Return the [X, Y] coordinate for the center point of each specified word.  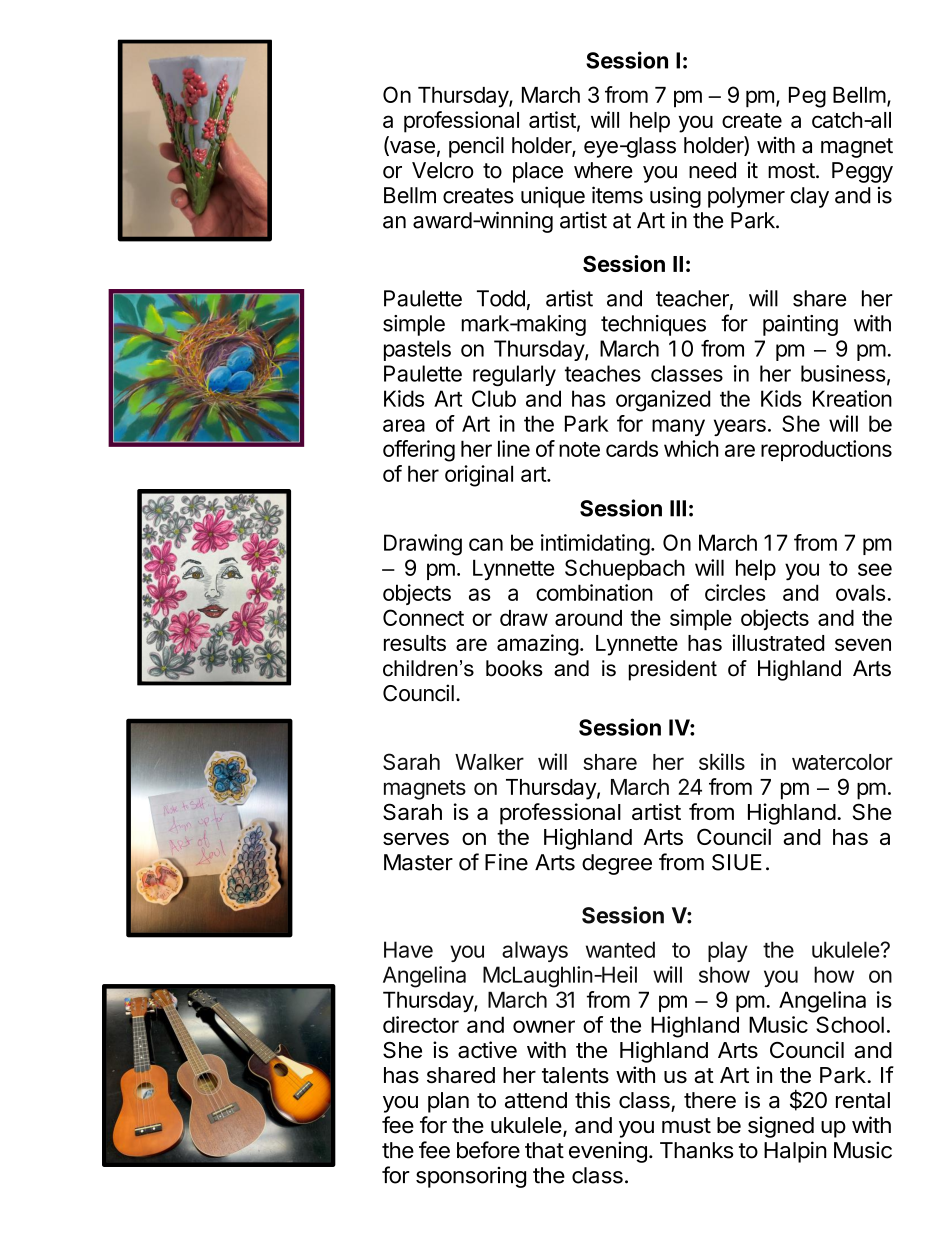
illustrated [778, 642]
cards [632, 448]
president [673, 670]
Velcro [443, 170]
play [728, 951]
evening [608, 1152]
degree [617, 864]
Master [418, 862]
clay [809, 197]
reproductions [826, 450]
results [415, 643]
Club [494, 398]
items [617, 195]
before [488, 1150]
